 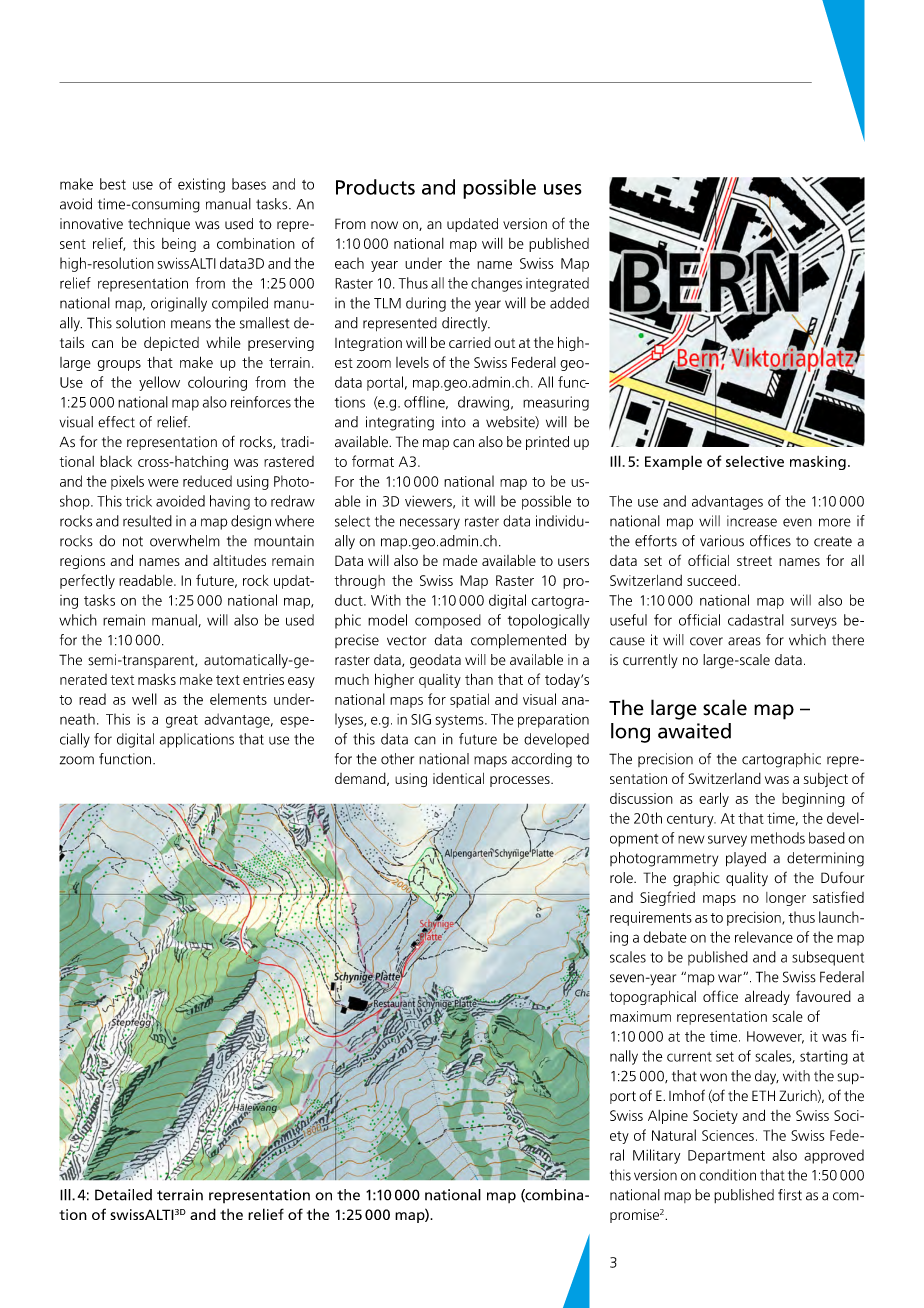 I want to click on composed, so click(x=448, y=621).
